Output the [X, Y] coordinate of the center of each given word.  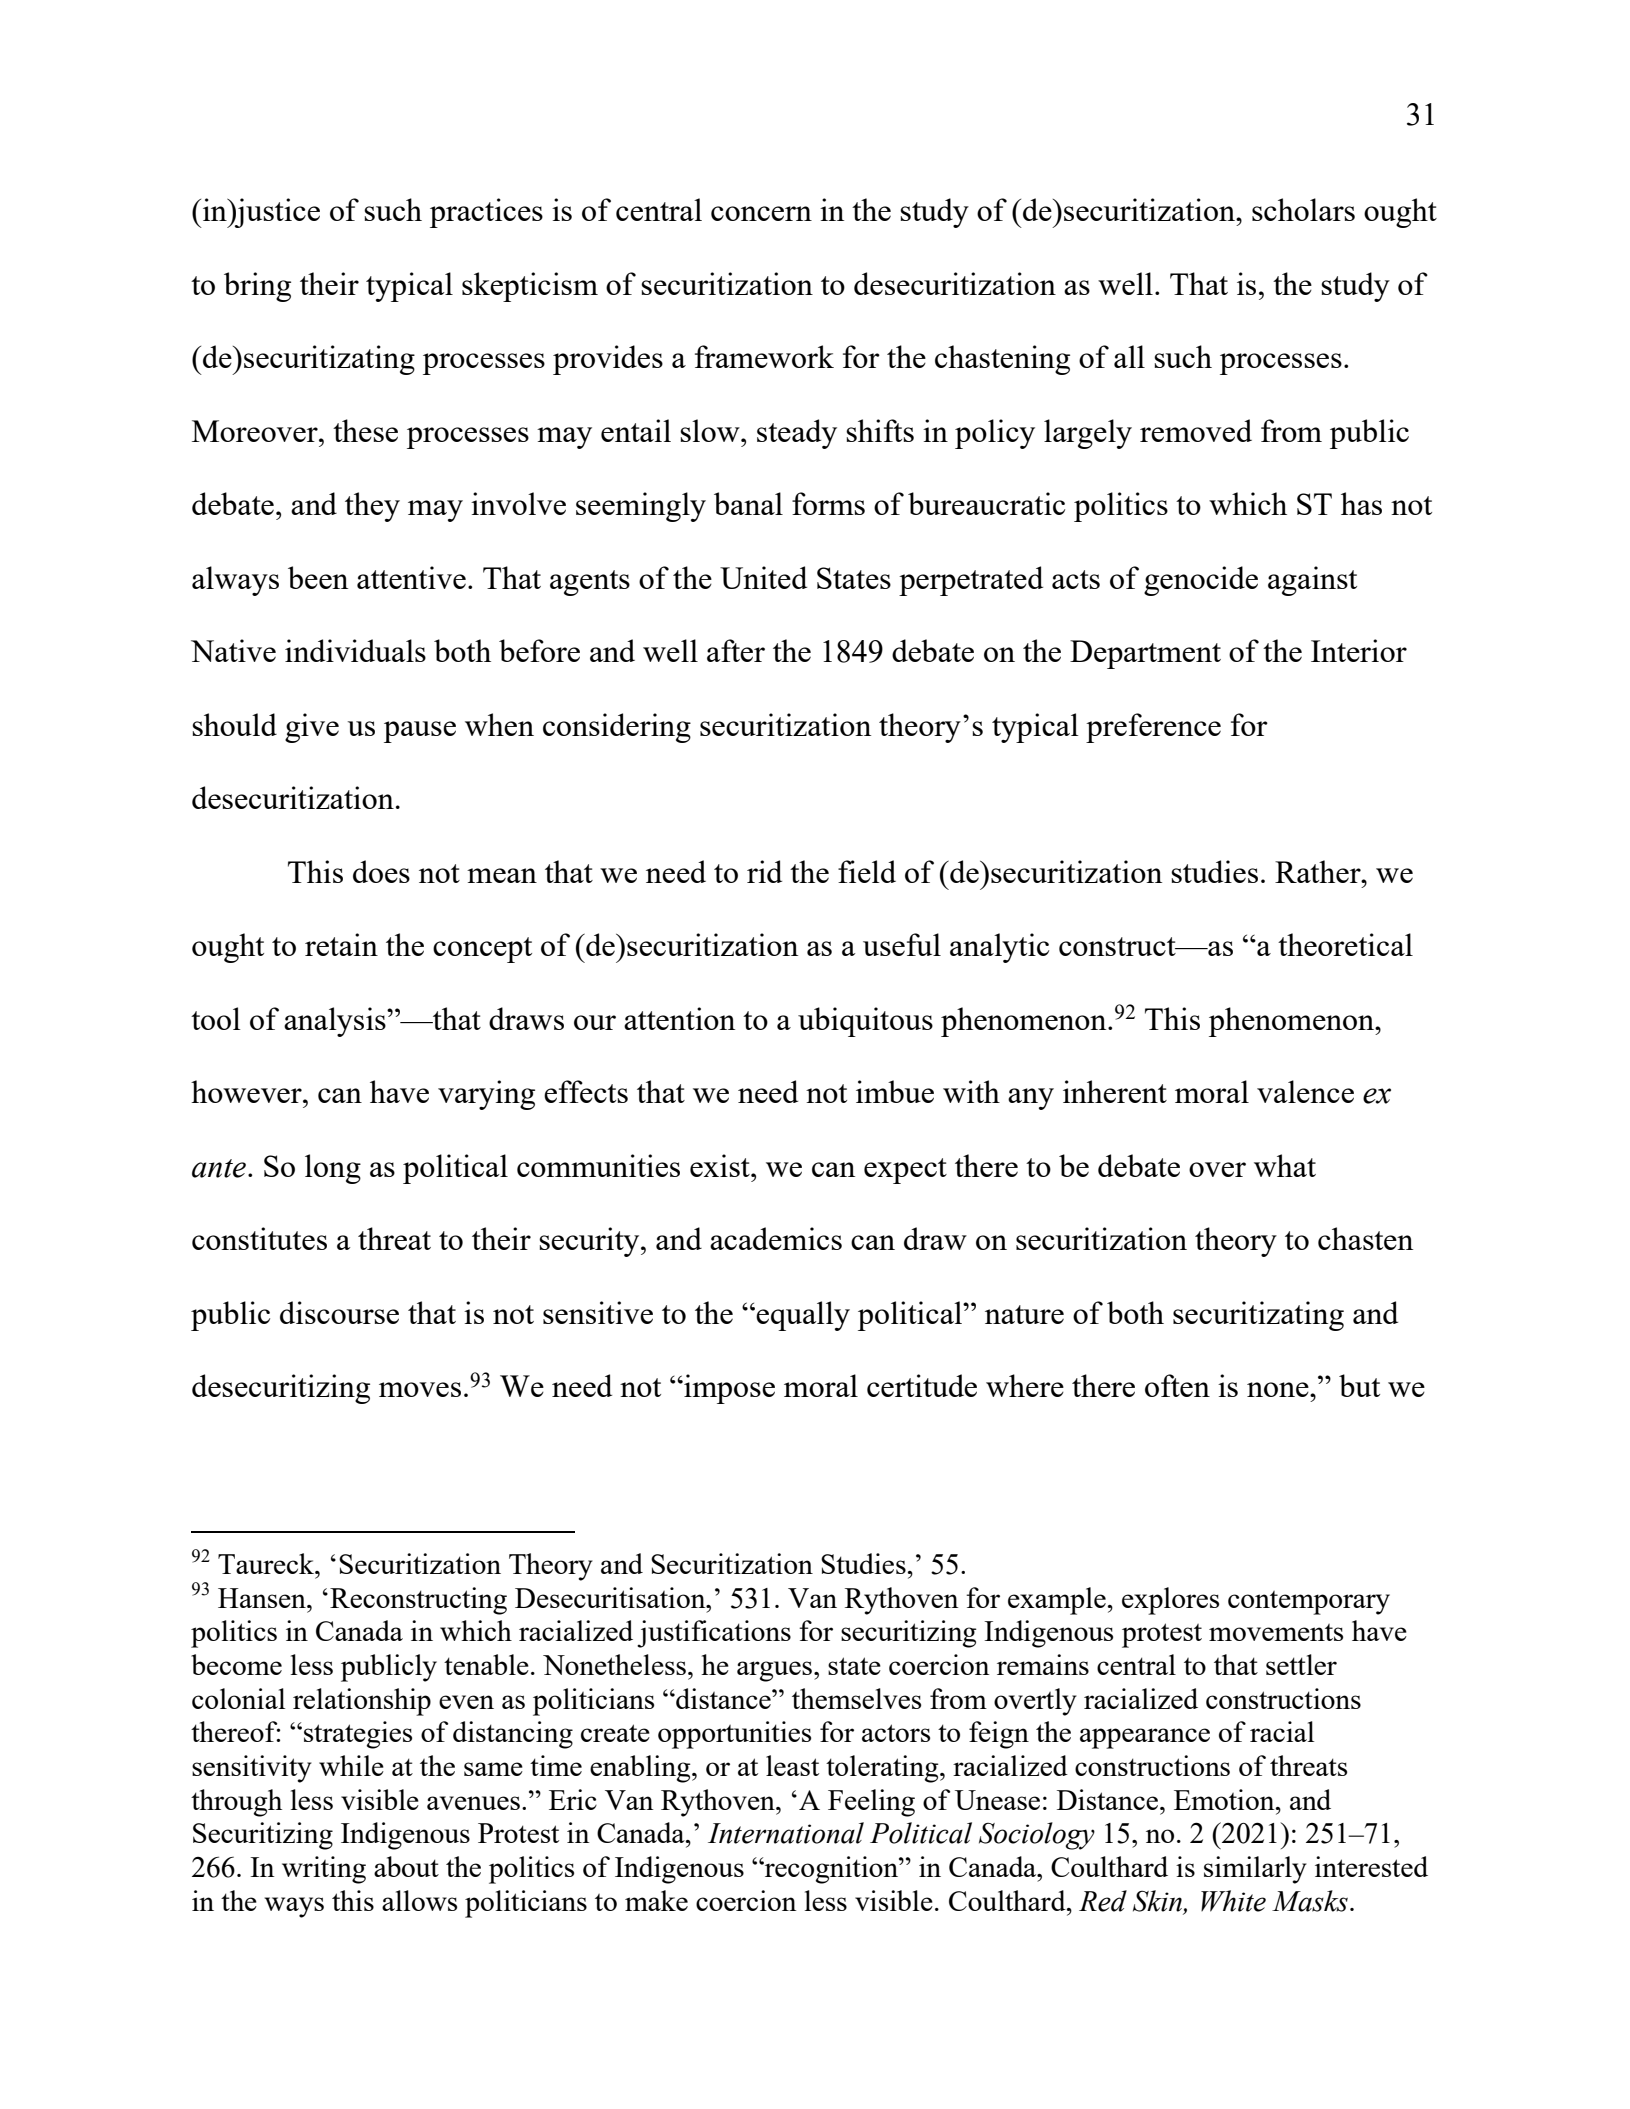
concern [761, 213]
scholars [1303, 209]
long [333, 1169]
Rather [1319, 871]
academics [776, 1238]
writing [324, 1870]
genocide [1201, 581]
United [763, 577]
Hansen [263, 1598]
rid [764, 871]
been [318, 577]
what [1285, 1165]
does [381, 871]
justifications [714, 1634]
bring [257, 287]
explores [1170, 1601]
